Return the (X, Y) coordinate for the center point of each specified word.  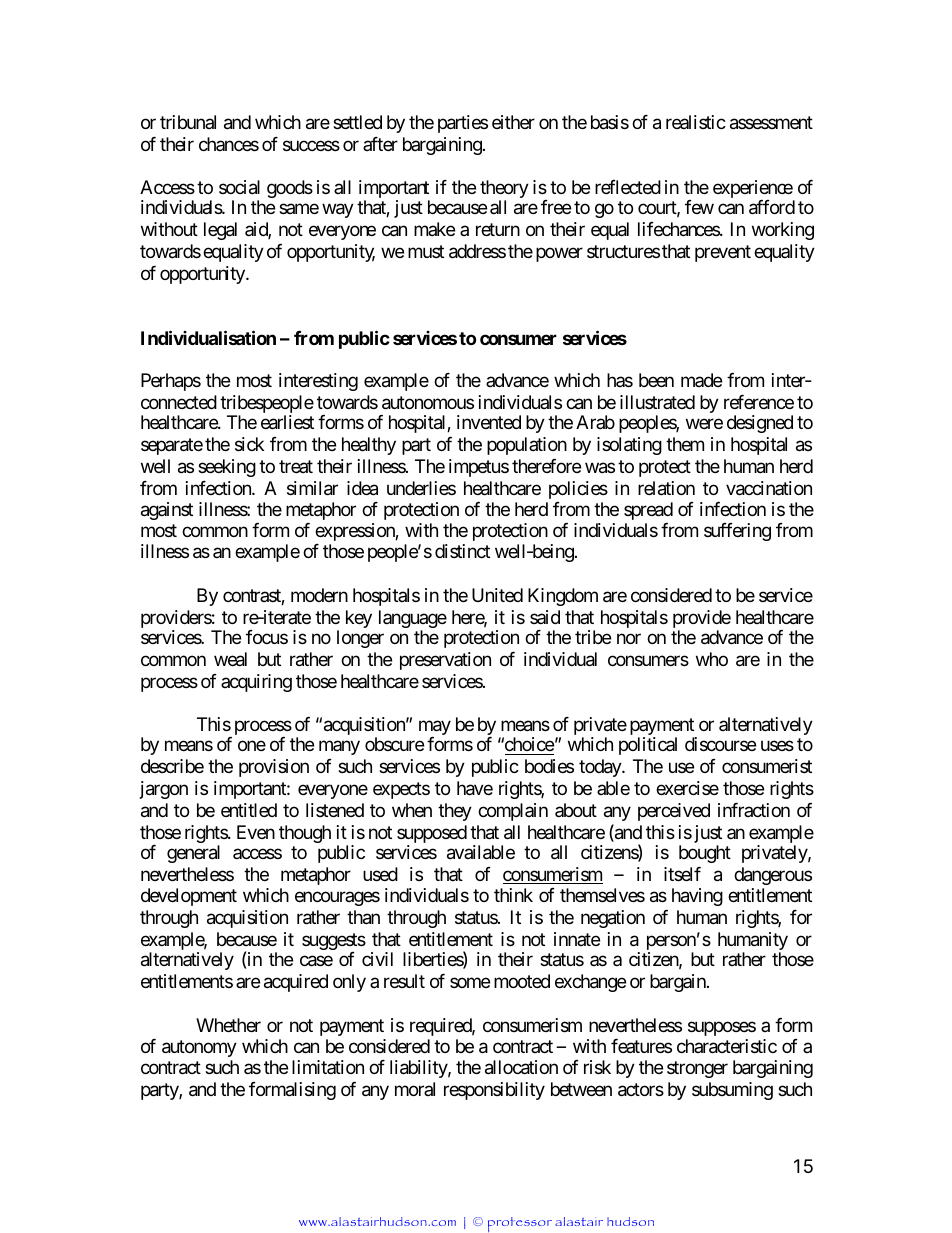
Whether (228, 1025)
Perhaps (171, 382)
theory (504, 190)
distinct (462, 551)
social (239, 187)
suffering (737, 532)
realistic (696, 122)
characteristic (727, 1046)
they (455, 812)
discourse (720, 744)
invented (489, 422)
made (701, 380)
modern (319, 595)
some (470, 983)
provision (274, 768)
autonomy (199, 1049)
